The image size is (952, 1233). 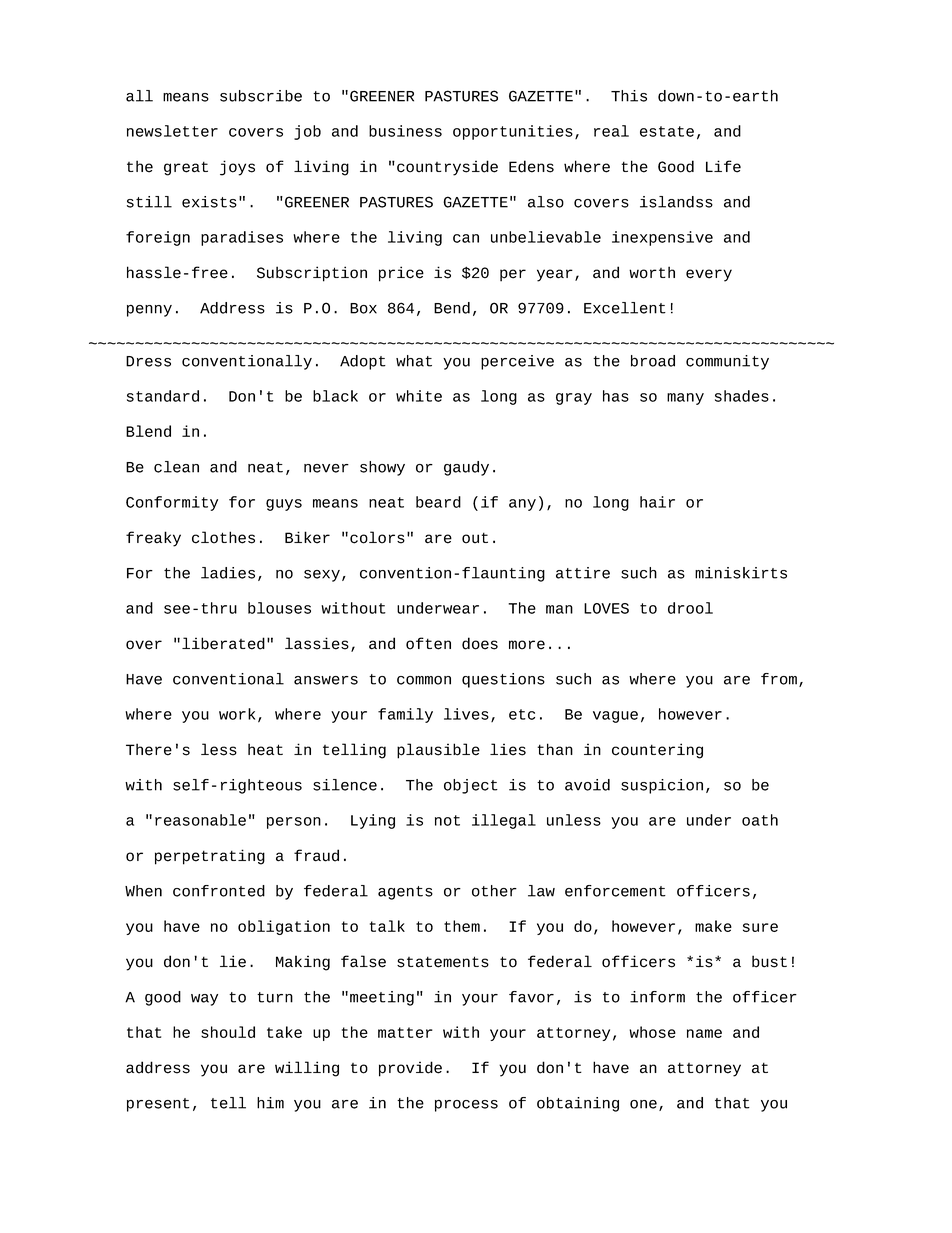 I want to click on estate, so click(x=667, y=131).
